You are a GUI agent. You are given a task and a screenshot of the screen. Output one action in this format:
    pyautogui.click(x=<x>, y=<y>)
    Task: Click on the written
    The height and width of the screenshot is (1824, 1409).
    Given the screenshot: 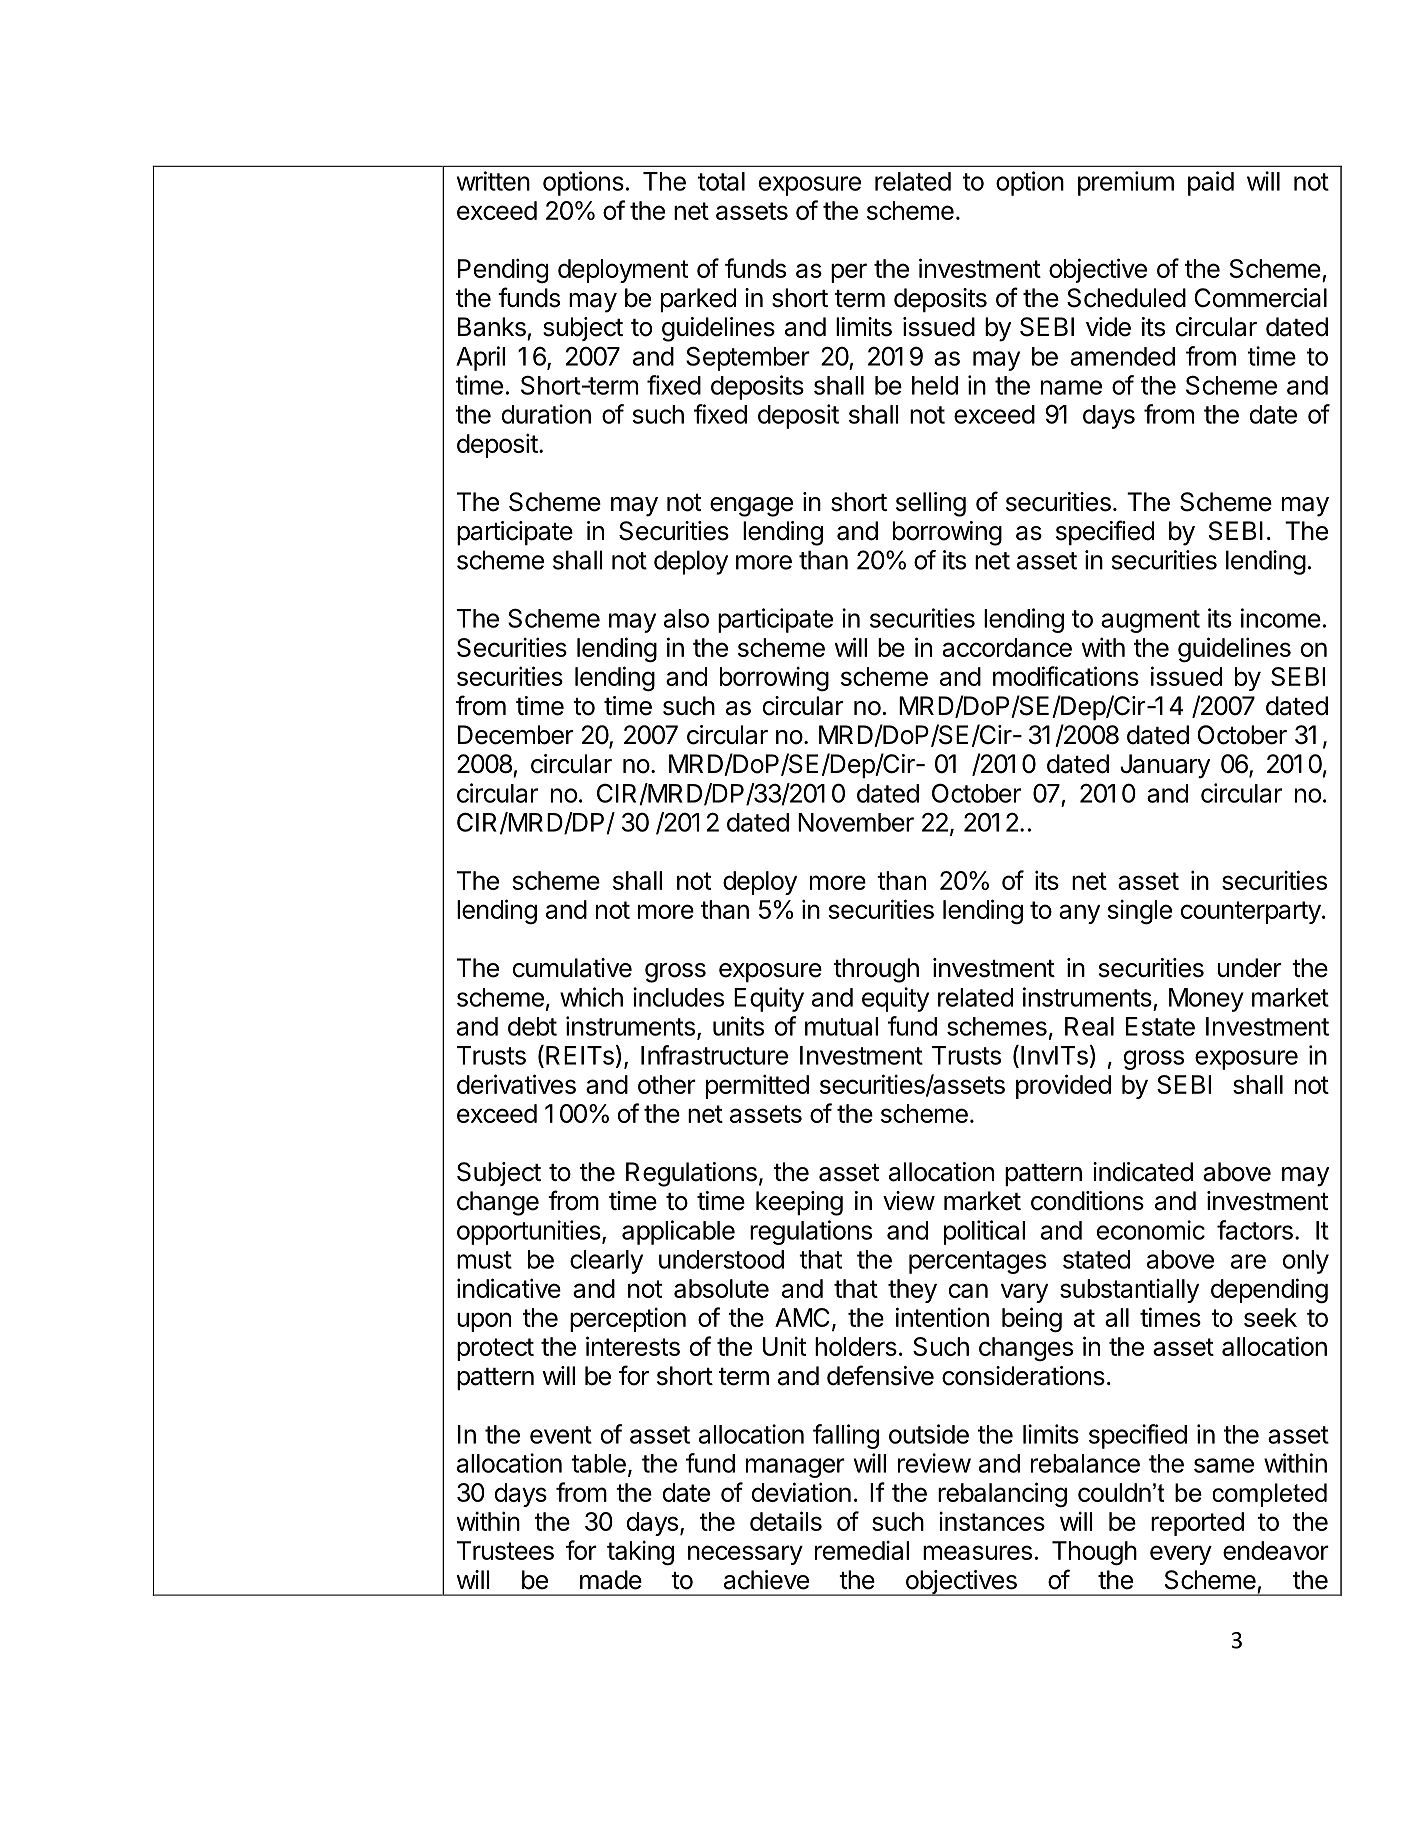 What is the action you would take?
    pyautogui.click(x=493, y=181)
